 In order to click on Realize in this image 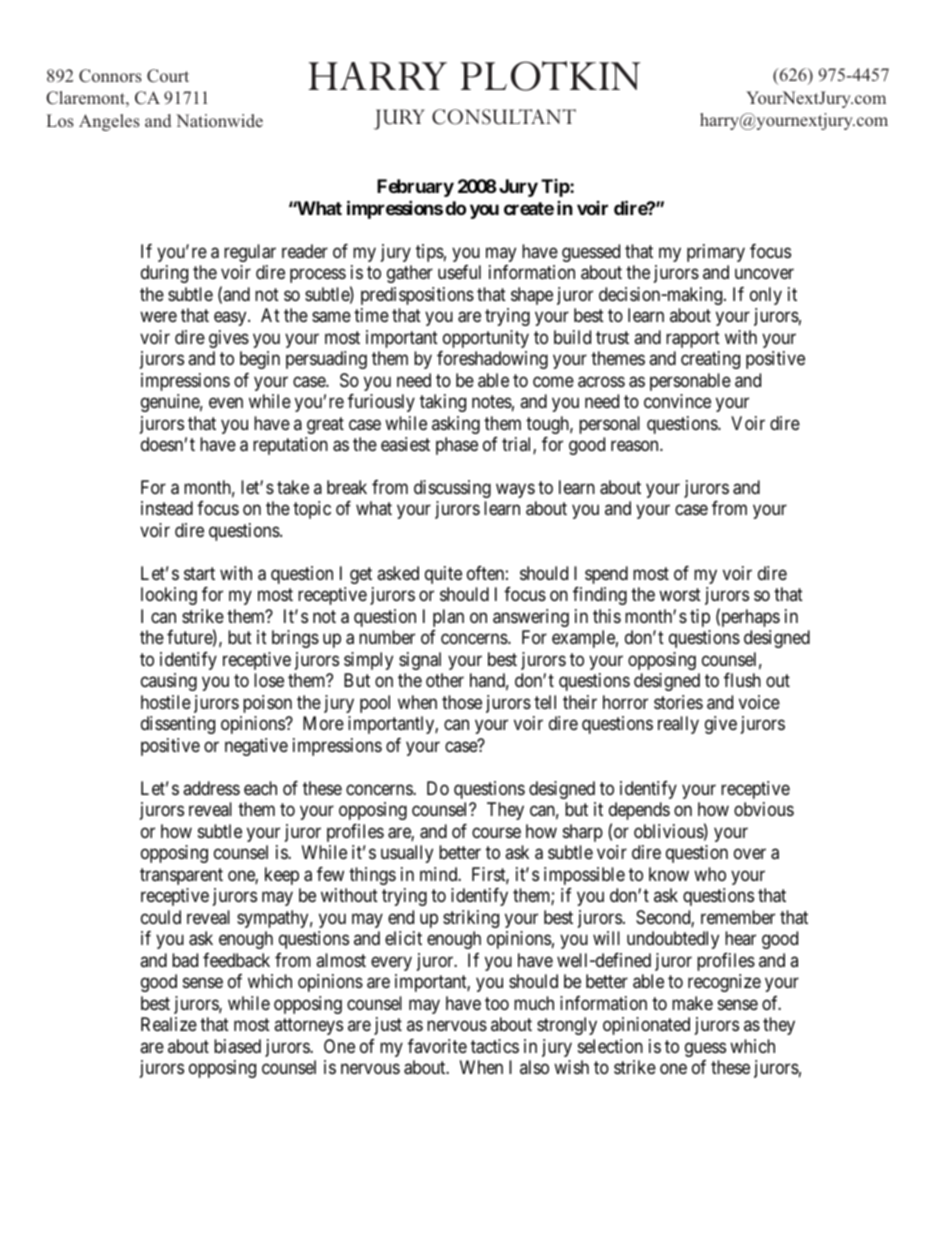, I will do `click(169, 1024)`.
